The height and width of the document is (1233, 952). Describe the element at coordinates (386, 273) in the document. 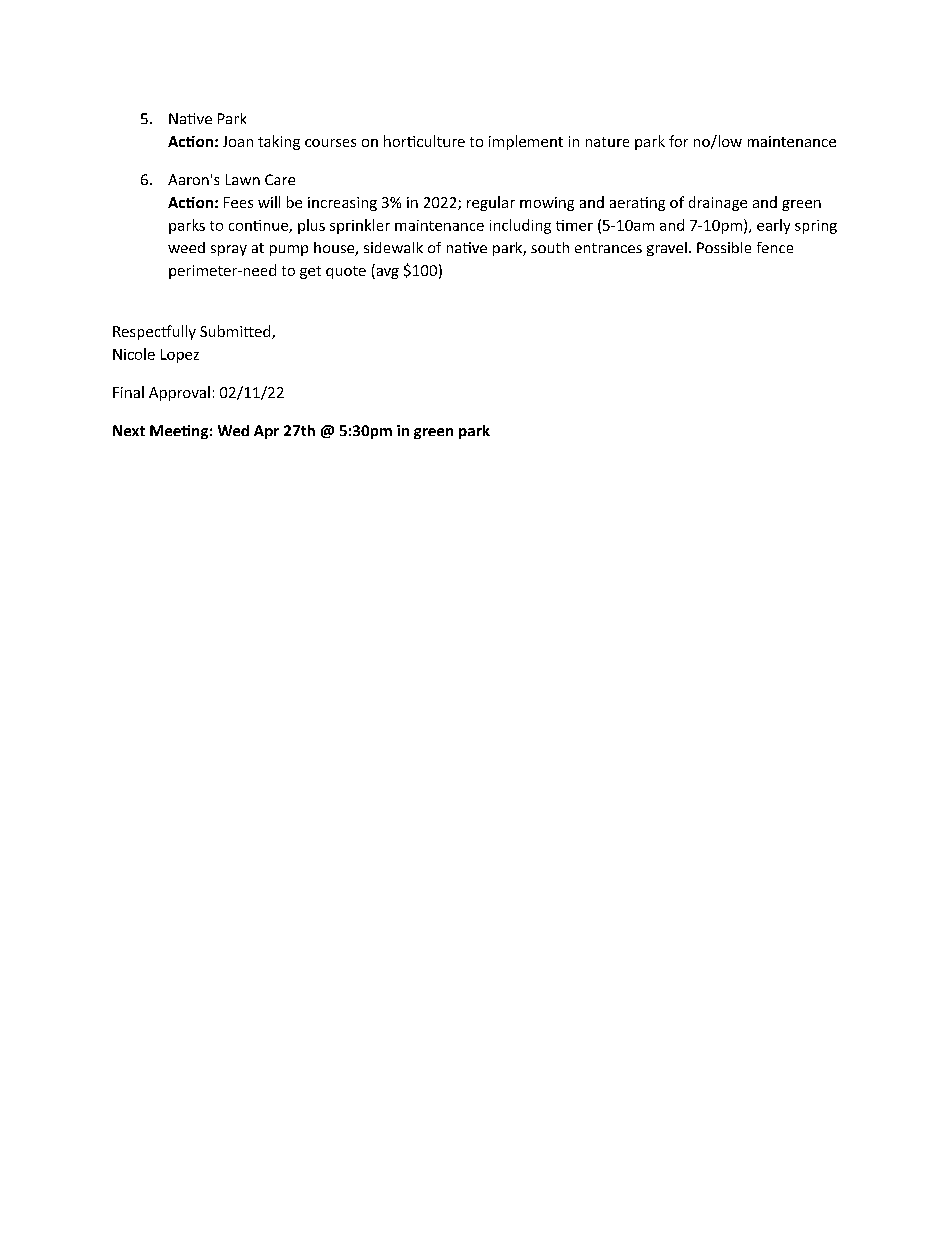

I see `avg` at that location.
